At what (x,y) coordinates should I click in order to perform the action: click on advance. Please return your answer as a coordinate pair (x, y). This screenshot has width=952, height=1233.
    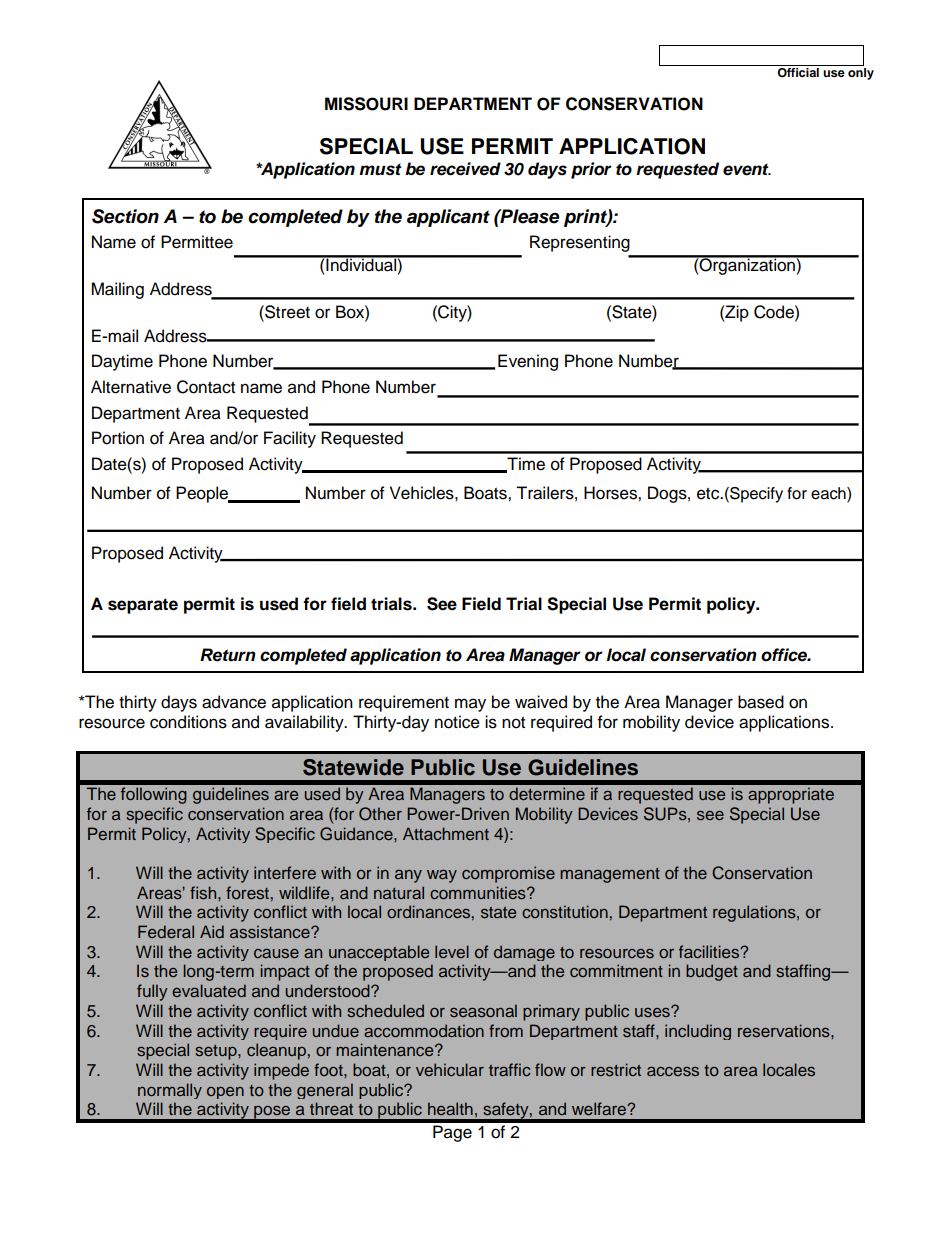
    Looking at the image, I should click on (234, 702).
